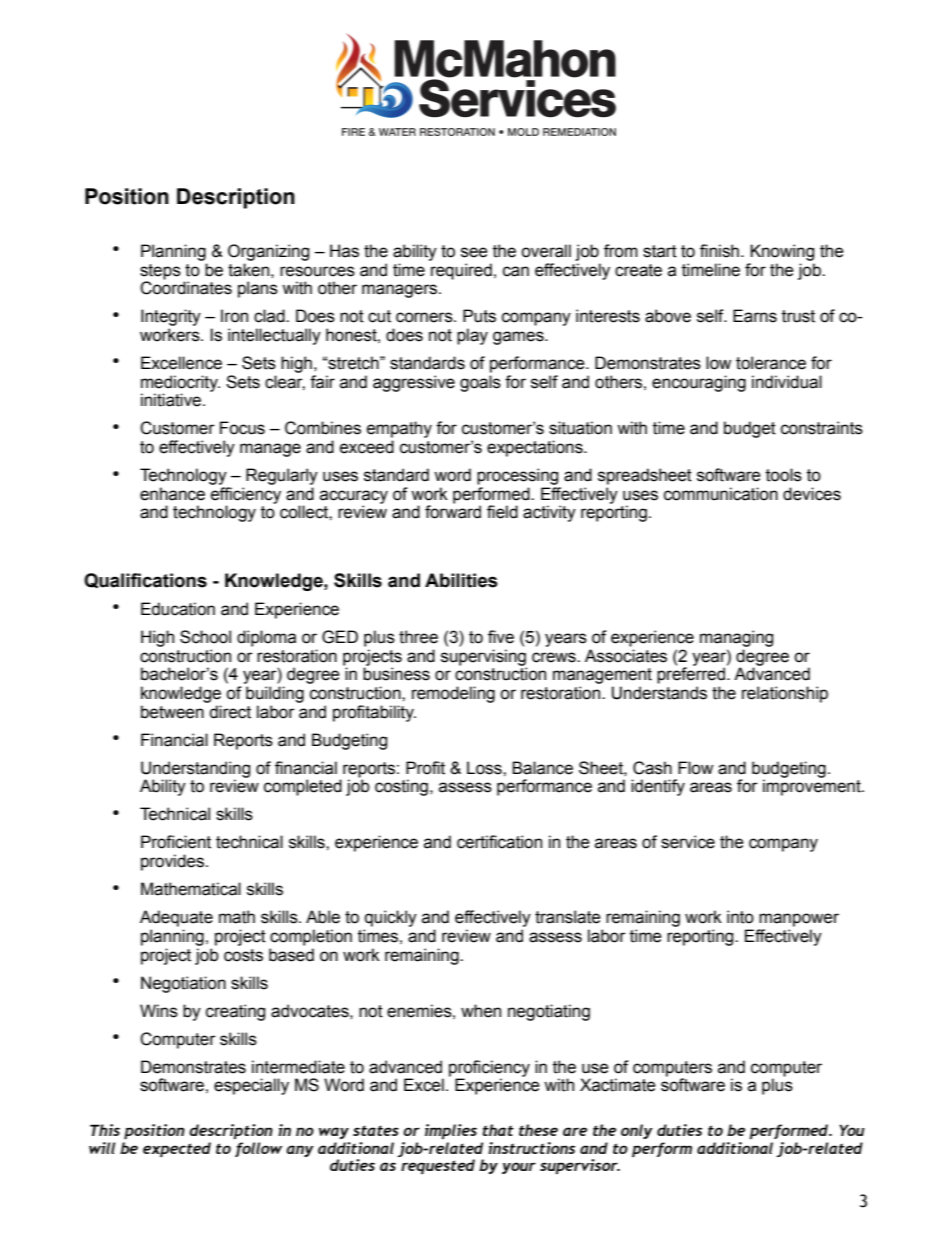  I want to click on Adequate, so click(176, 918).
